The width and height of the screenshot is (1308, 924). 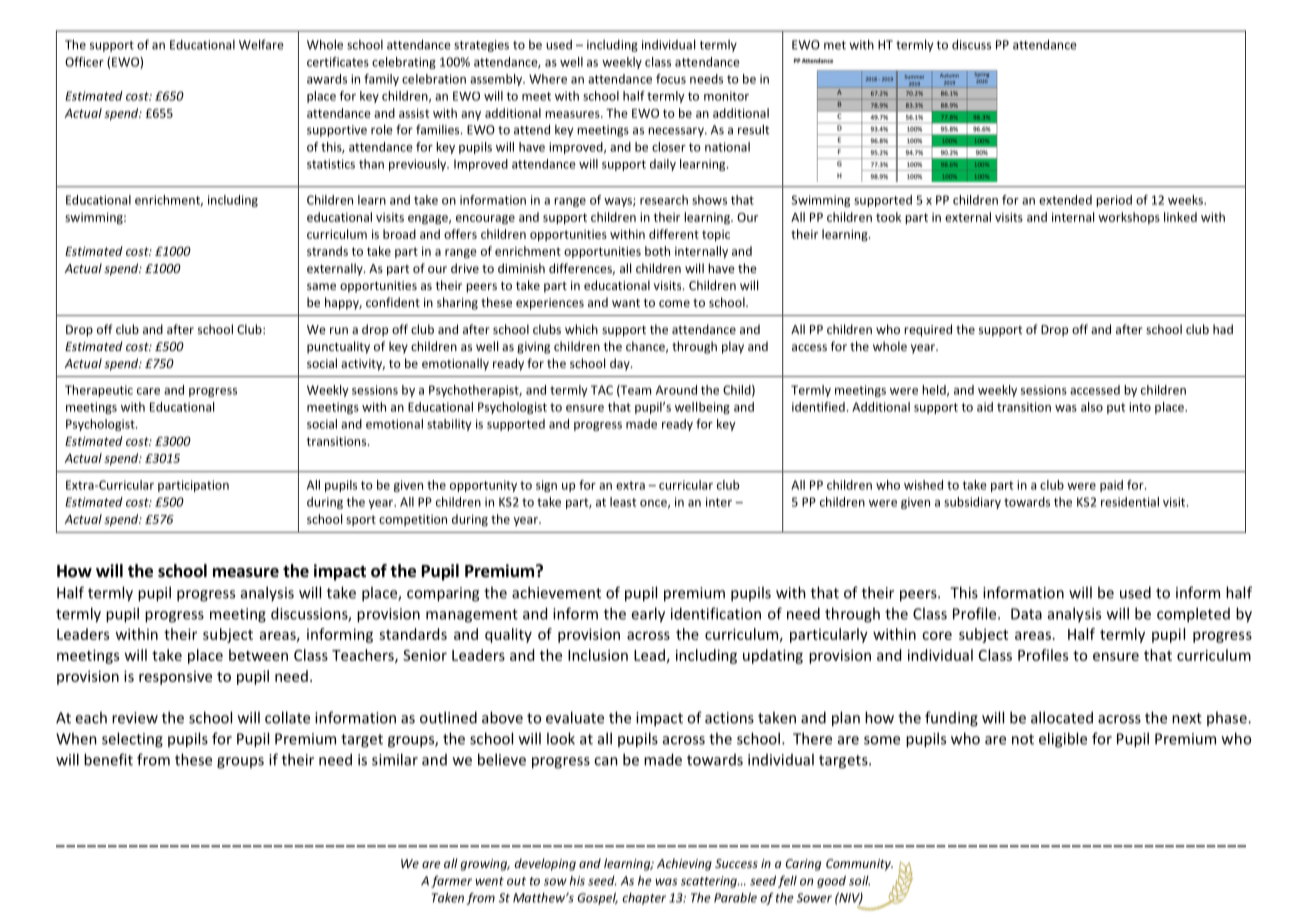 What do you see at coordinates (835, 45) in the screenshot?
I see `met` at bounding box center [835, 45].
